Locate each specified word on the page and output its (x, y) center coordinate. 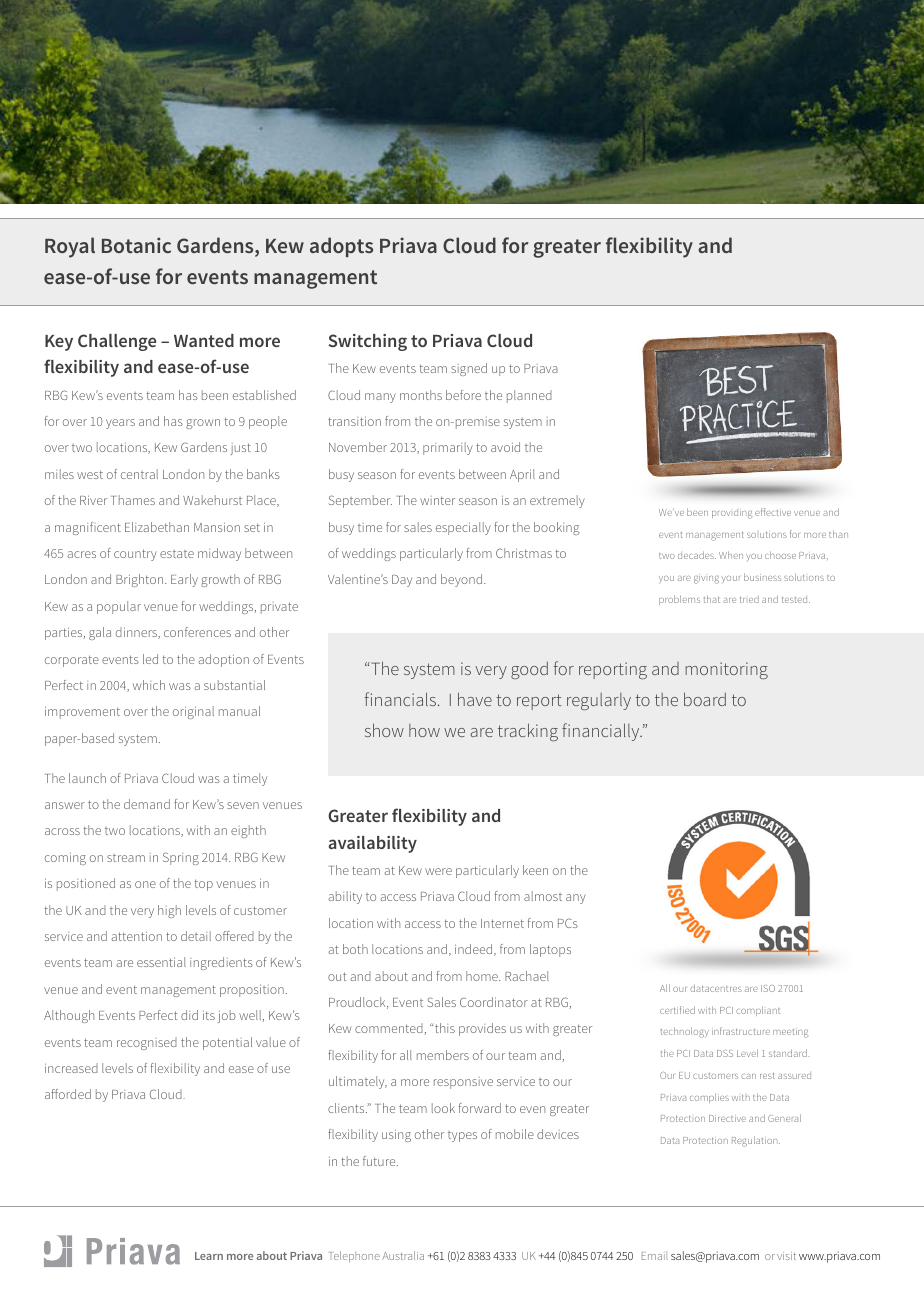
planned (529, 396)
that (712, 599)
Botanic (136, 245)
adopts (341, 247)
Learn (209, 1256)
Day (402, 581)
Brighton (141, 580)
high (169, 911)
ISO (768, 988)
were (438, 871)
